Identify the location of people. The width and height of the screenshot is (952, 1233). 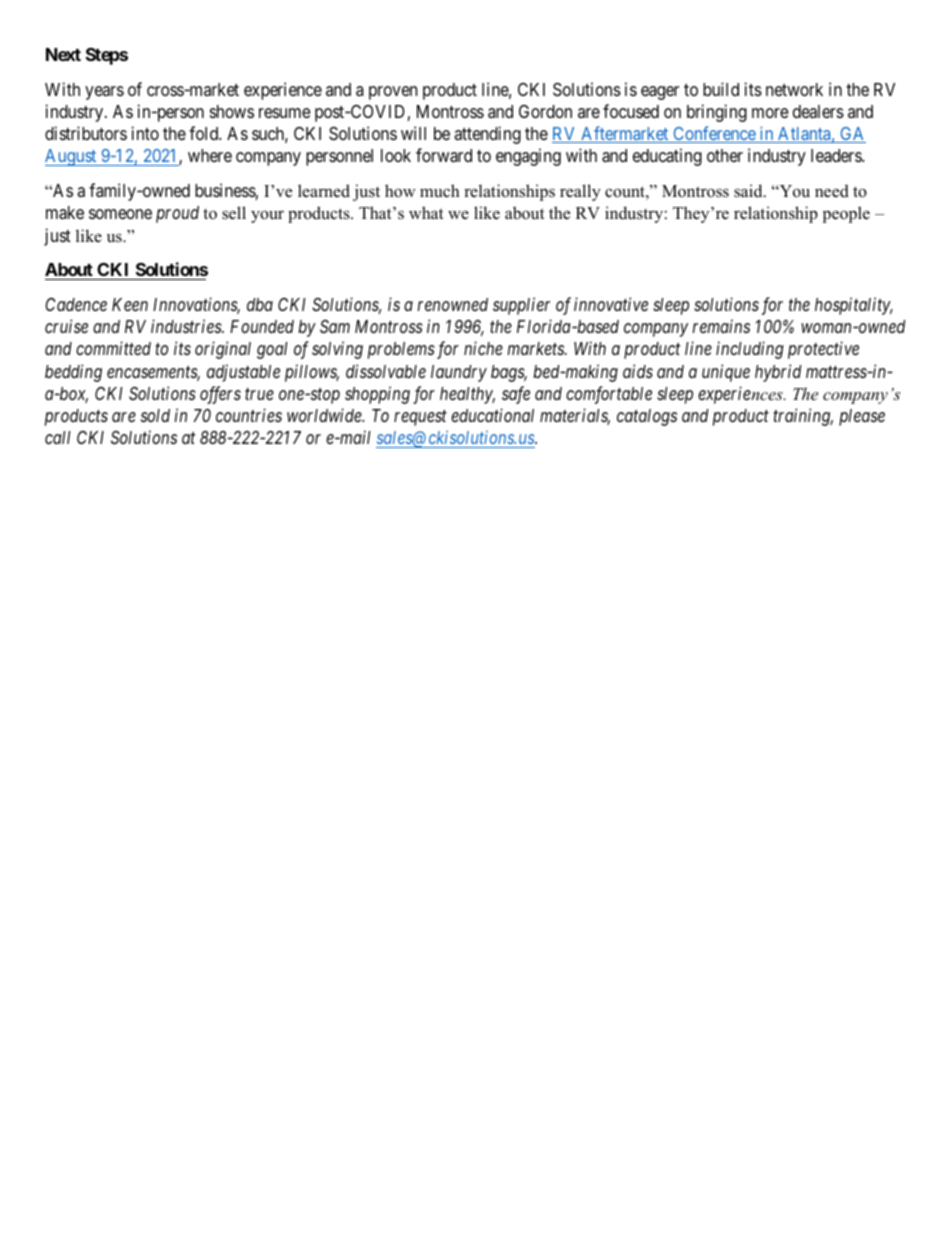
(846, 214).
